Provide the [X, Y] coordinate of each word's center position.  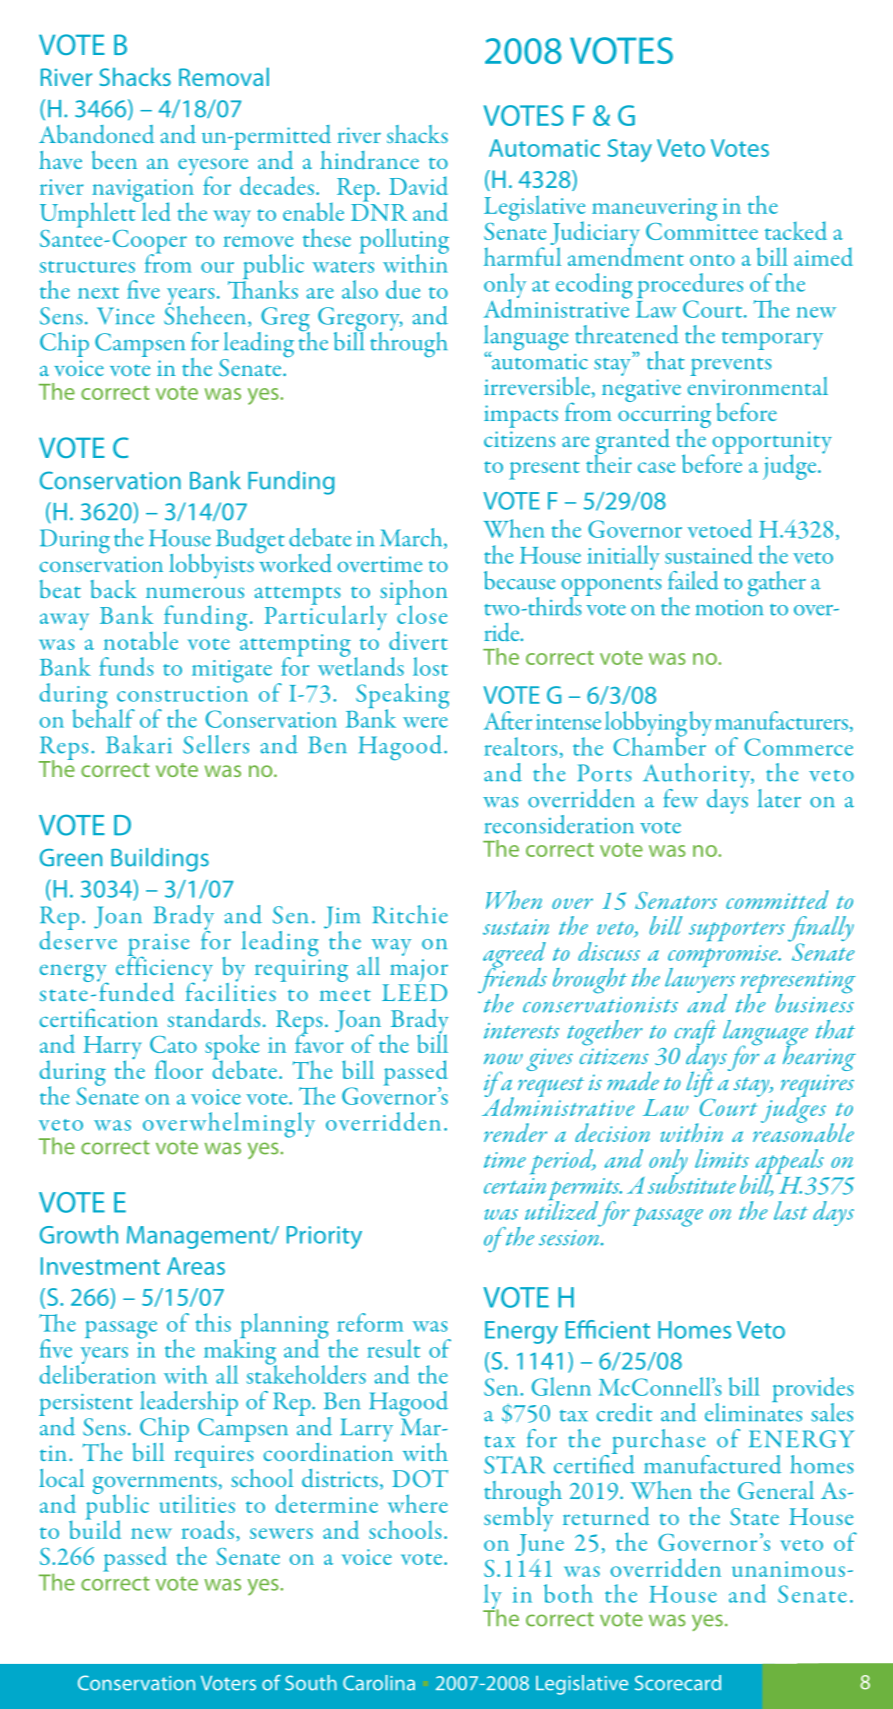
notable [141, 640]
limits [722, 1158]
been [114, 160]
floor [179, 1069]
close [421, 613]
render [515, 1132]
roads [208, 1529]
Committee [702, 230]
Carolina [379, 1683]
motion [729, 608]
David [418, 185]
